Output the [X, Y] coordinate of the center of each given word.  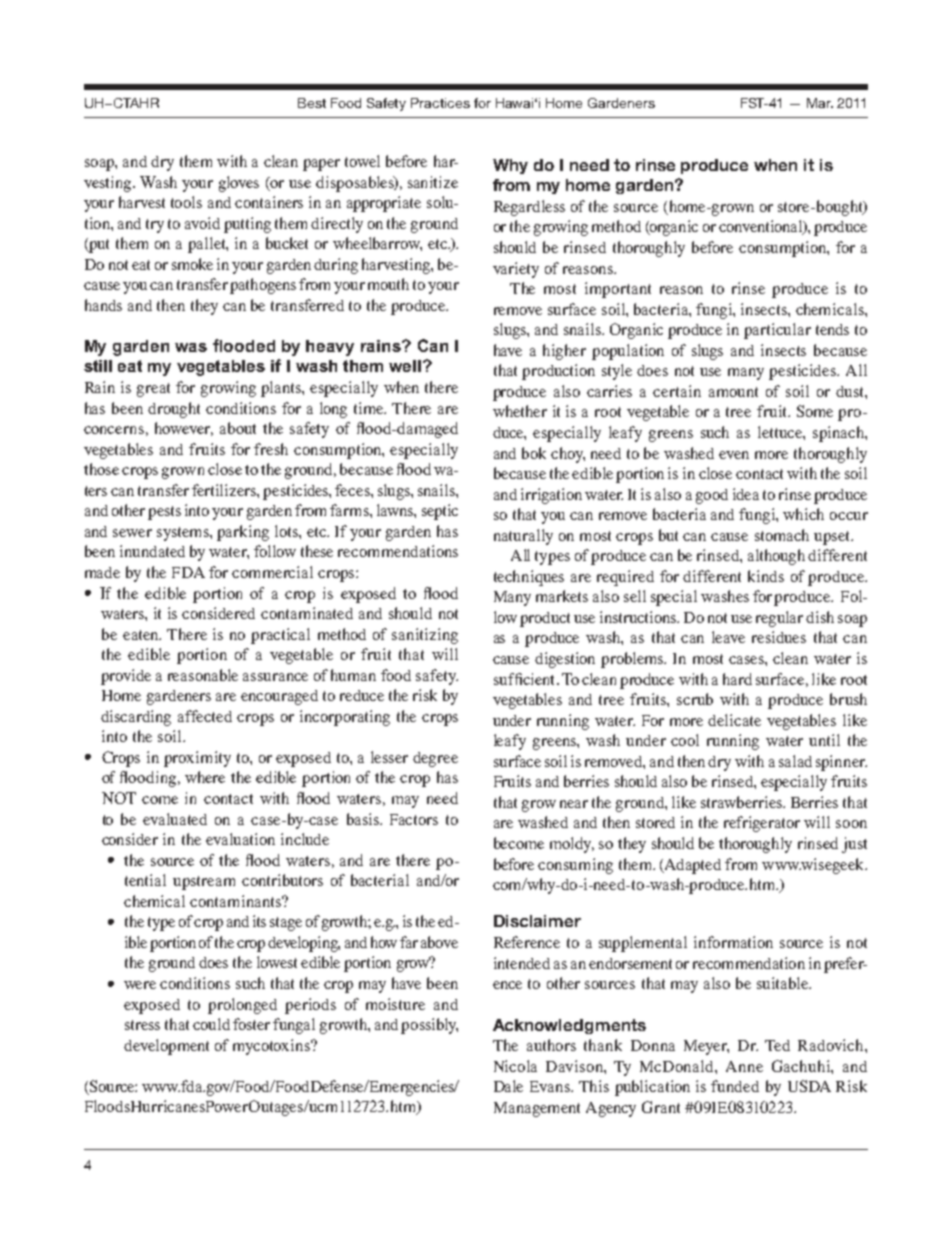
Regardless [529, 208]
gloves [239, 184]
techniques [529, 578]
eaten [142, 635]
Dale [508, 1086]
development [166, 1047]
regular [779, 619]
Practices [440, 103]
